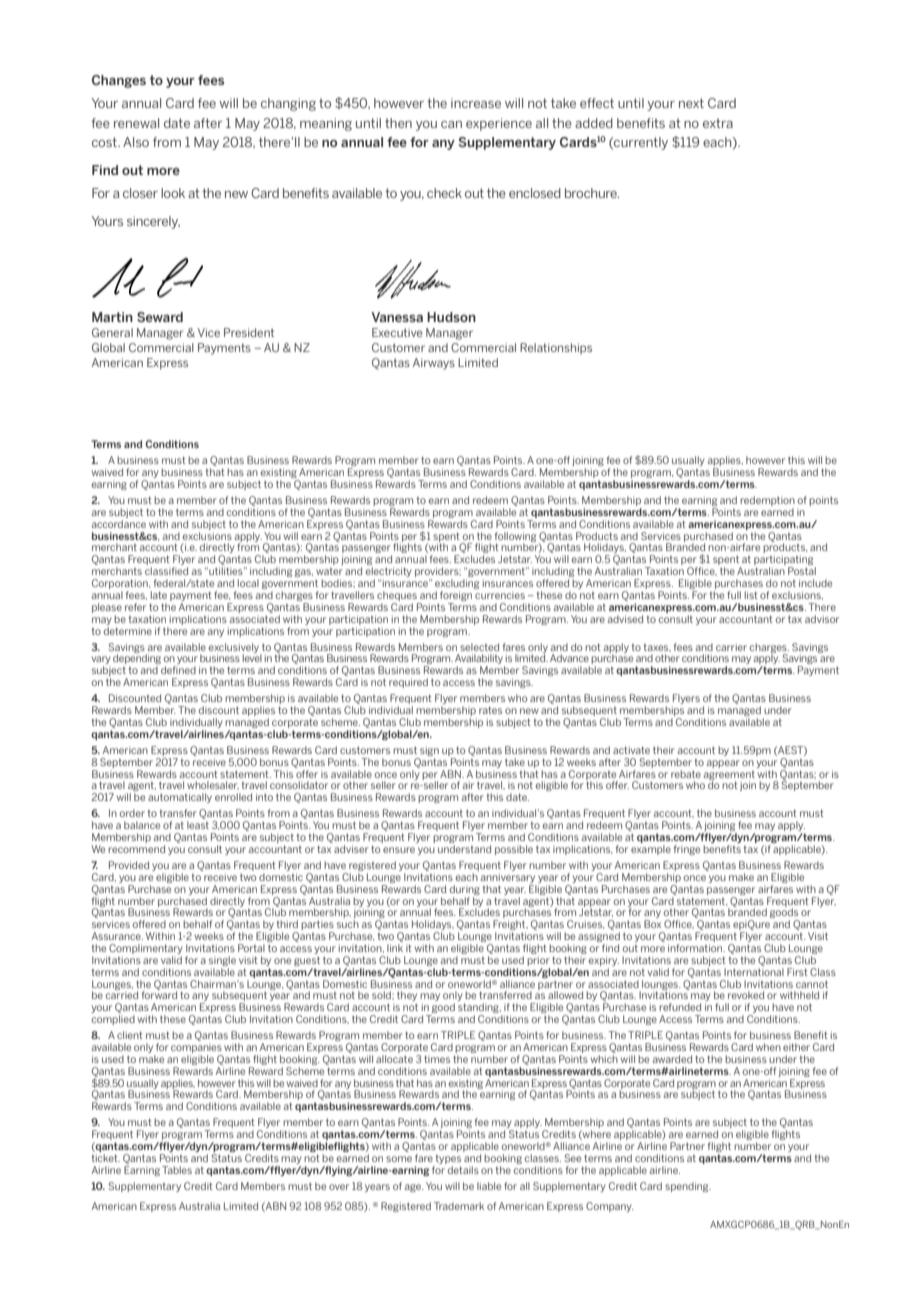 The width and height of the screenshot is (924, 1290). What do you see at coordinates (476, 103) in the screenshot?
I see `increase` at bounding box center [476, 103].
